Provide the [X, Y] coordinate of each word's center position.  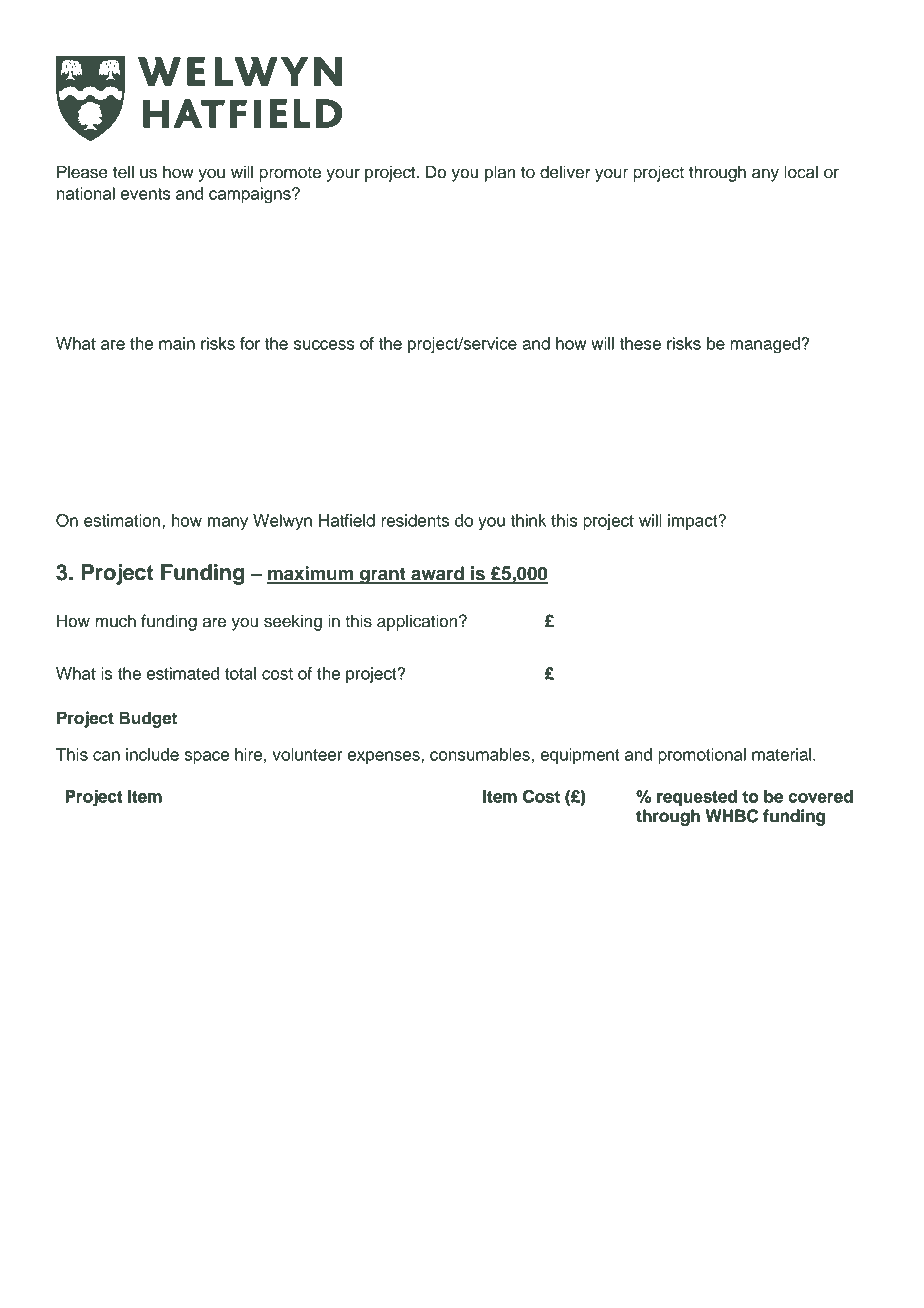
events [146, 194]
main [177, 343]
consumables [480, 754]
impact [694, 522]
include [152, 754]
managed [766, 345]
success [324, 345]
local [801, 172]
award [437, 574]
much [115, 621]
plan [500, 173]
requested [697, 798]
